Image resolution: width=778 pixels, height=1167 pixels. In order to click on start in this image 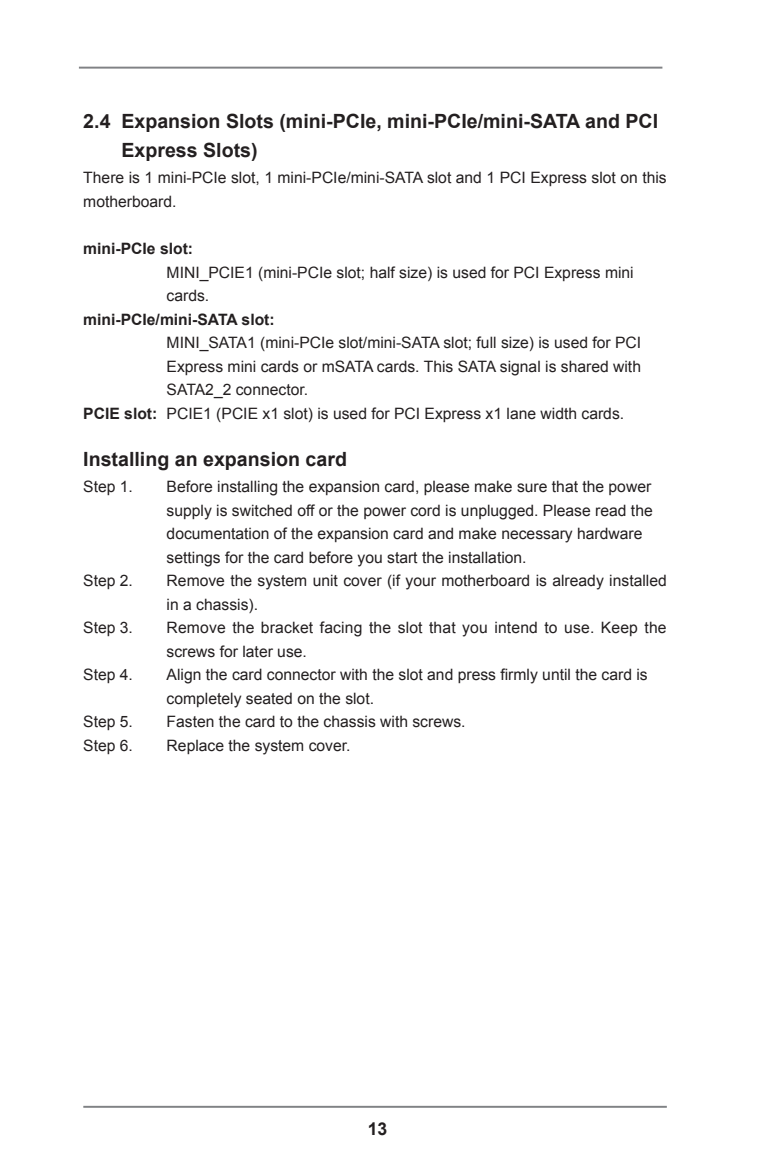, I will do `click(402, 558)`.
